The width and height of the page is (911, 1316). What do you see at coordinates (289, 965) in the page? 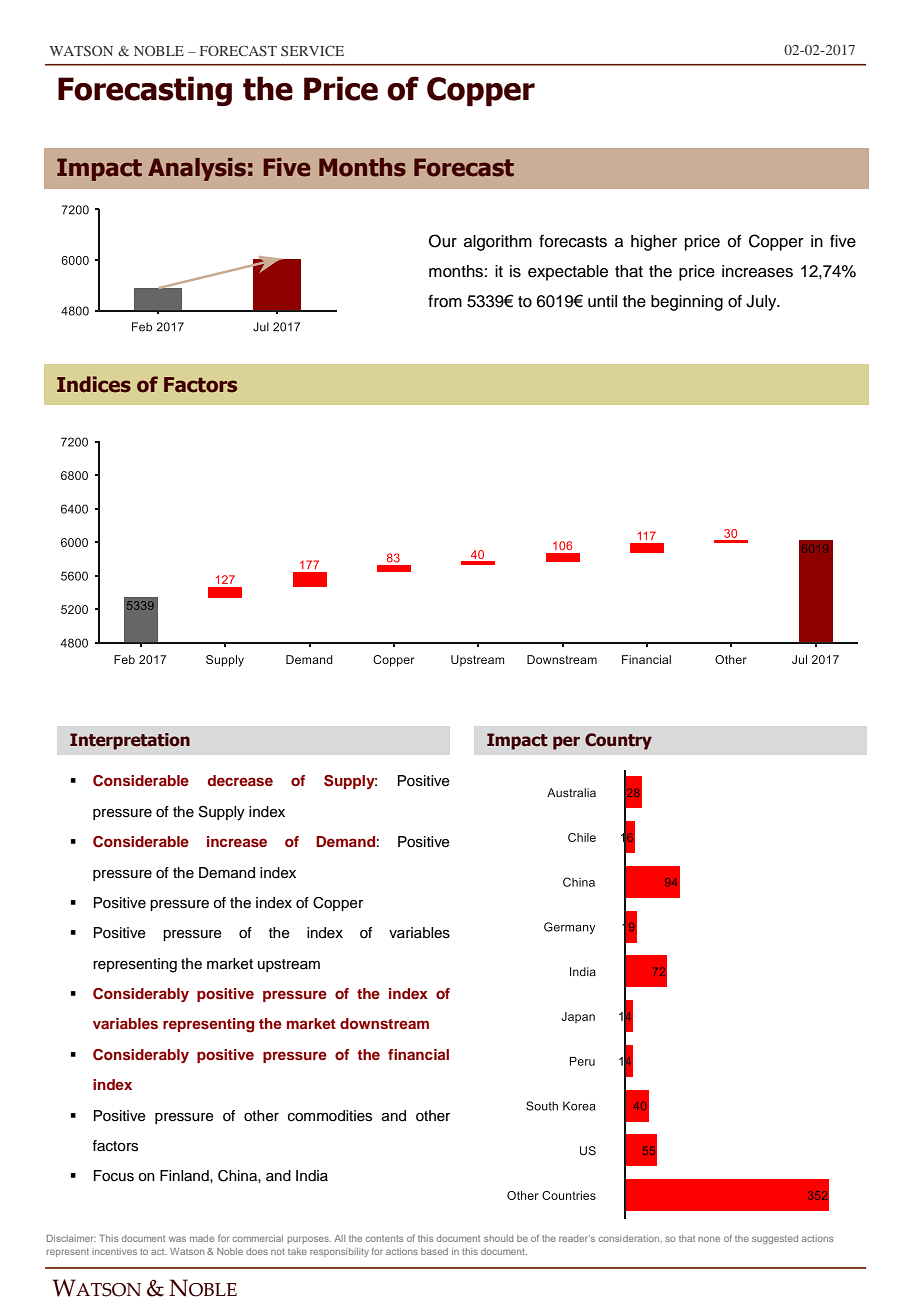
I see `upstream` at bounding box center [289, 965].
